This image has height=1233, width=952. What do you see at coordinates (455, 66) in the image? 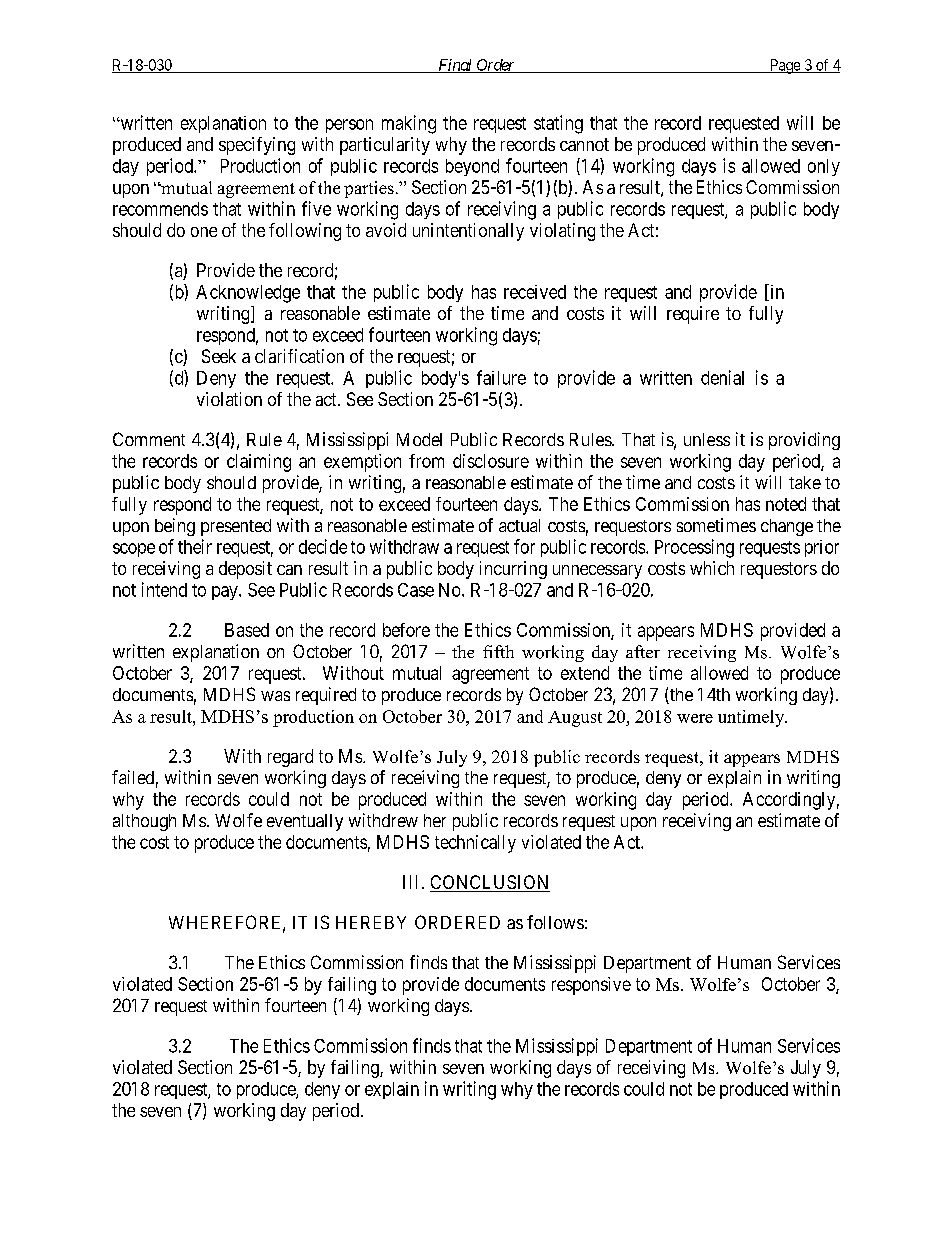
I see `Final` at bounding box center [455, 66].
